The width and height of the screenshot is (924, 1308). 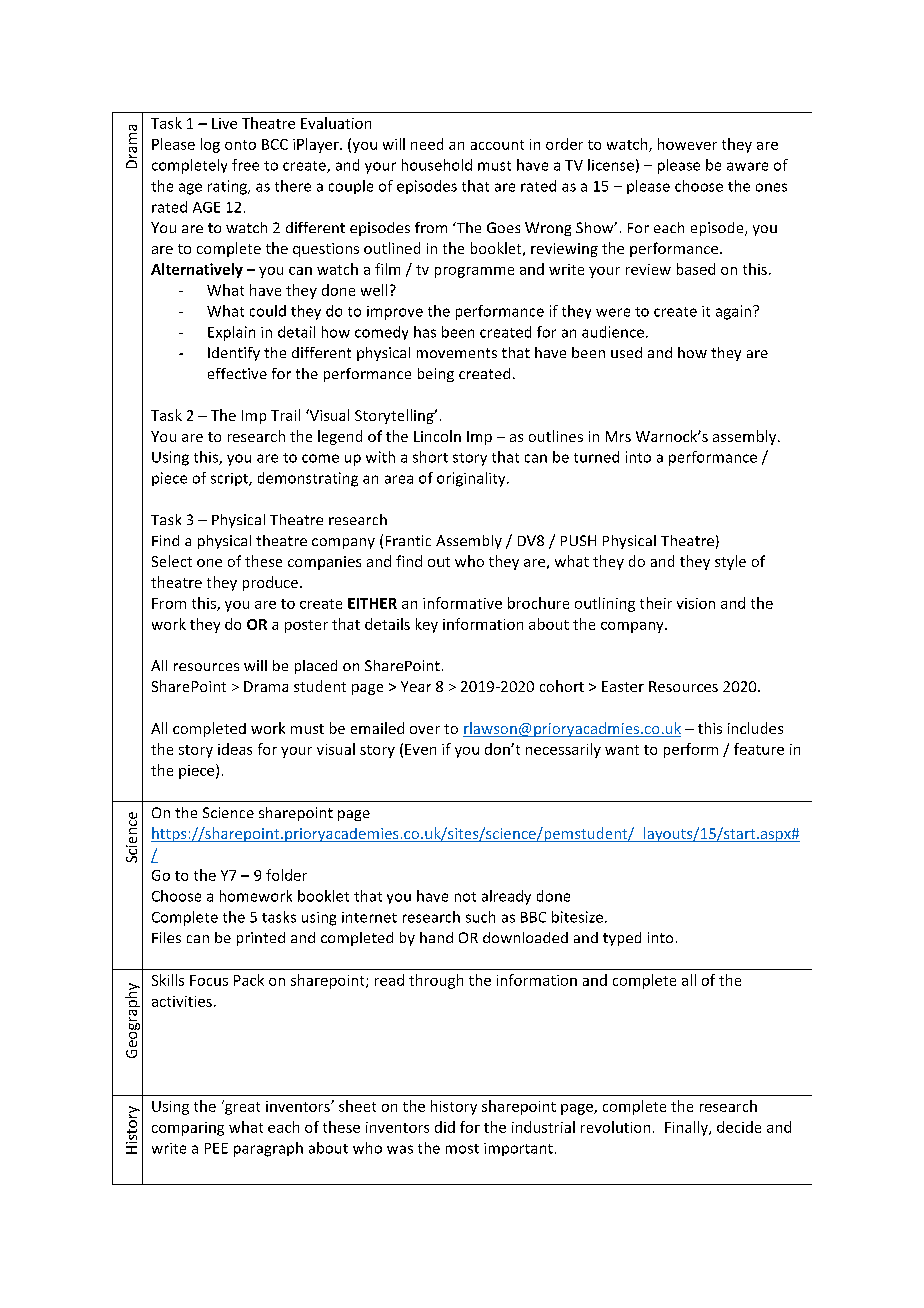 What do you see at coordinates (240, 145) in the screenshot?
I see `onto` at bounding box center [240, 145].
